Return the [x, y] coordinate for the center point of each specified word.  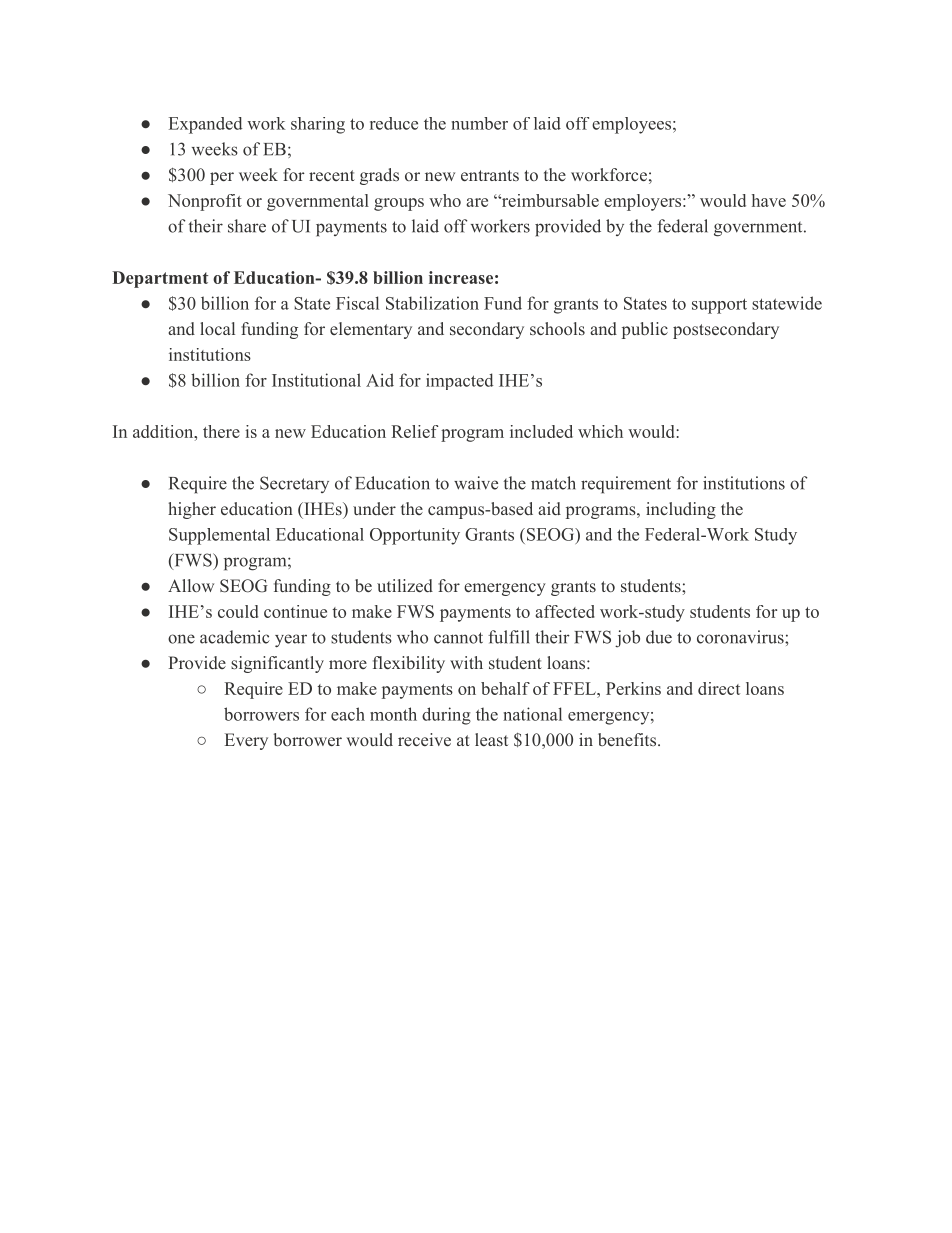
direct [719, 688]
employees [631, 125]
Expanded [205, 125]
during [446, 716]
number [479, 123]
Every [246, 741]
